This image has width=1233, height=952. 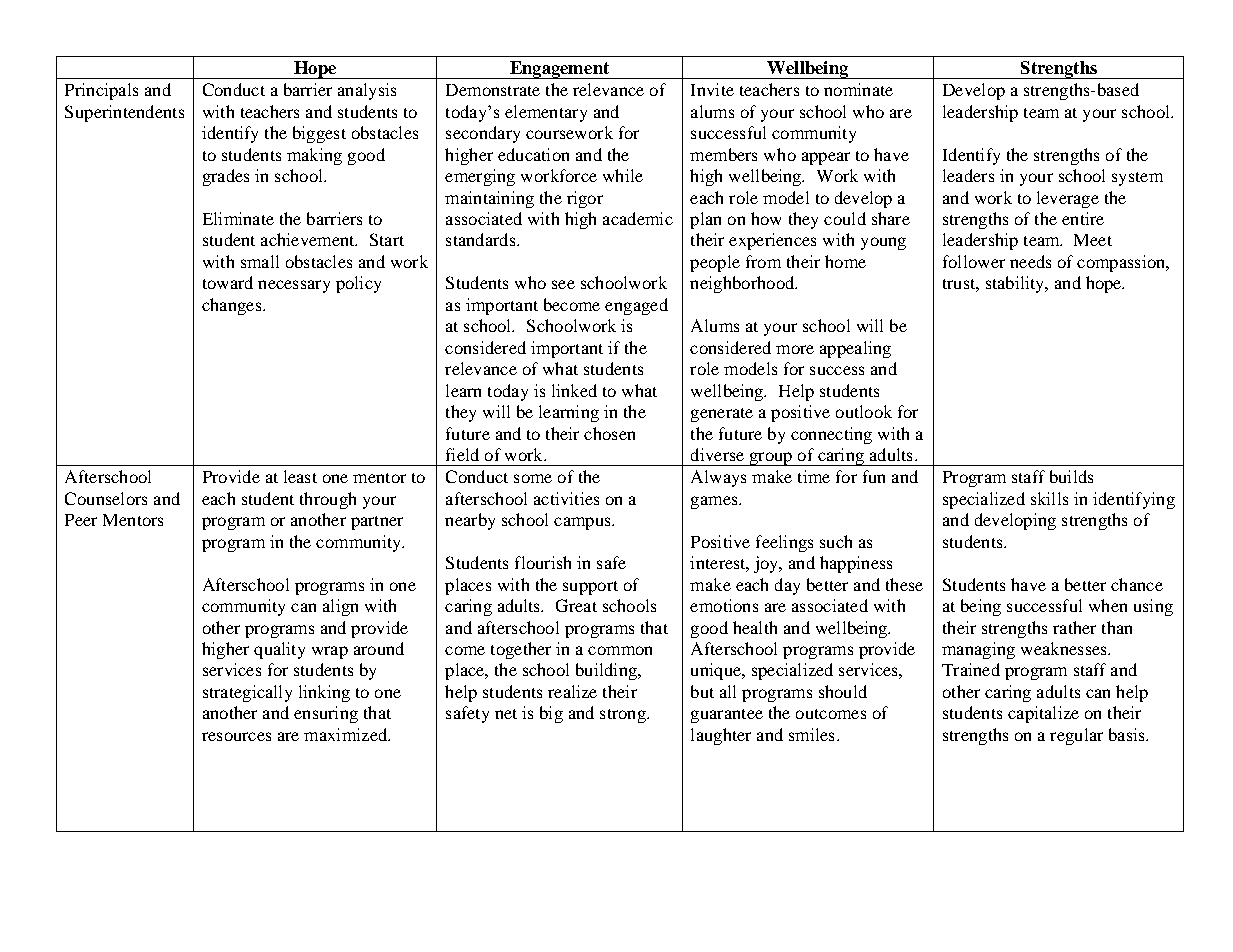 I want to click on nominate, so click(x=858, y=89).
